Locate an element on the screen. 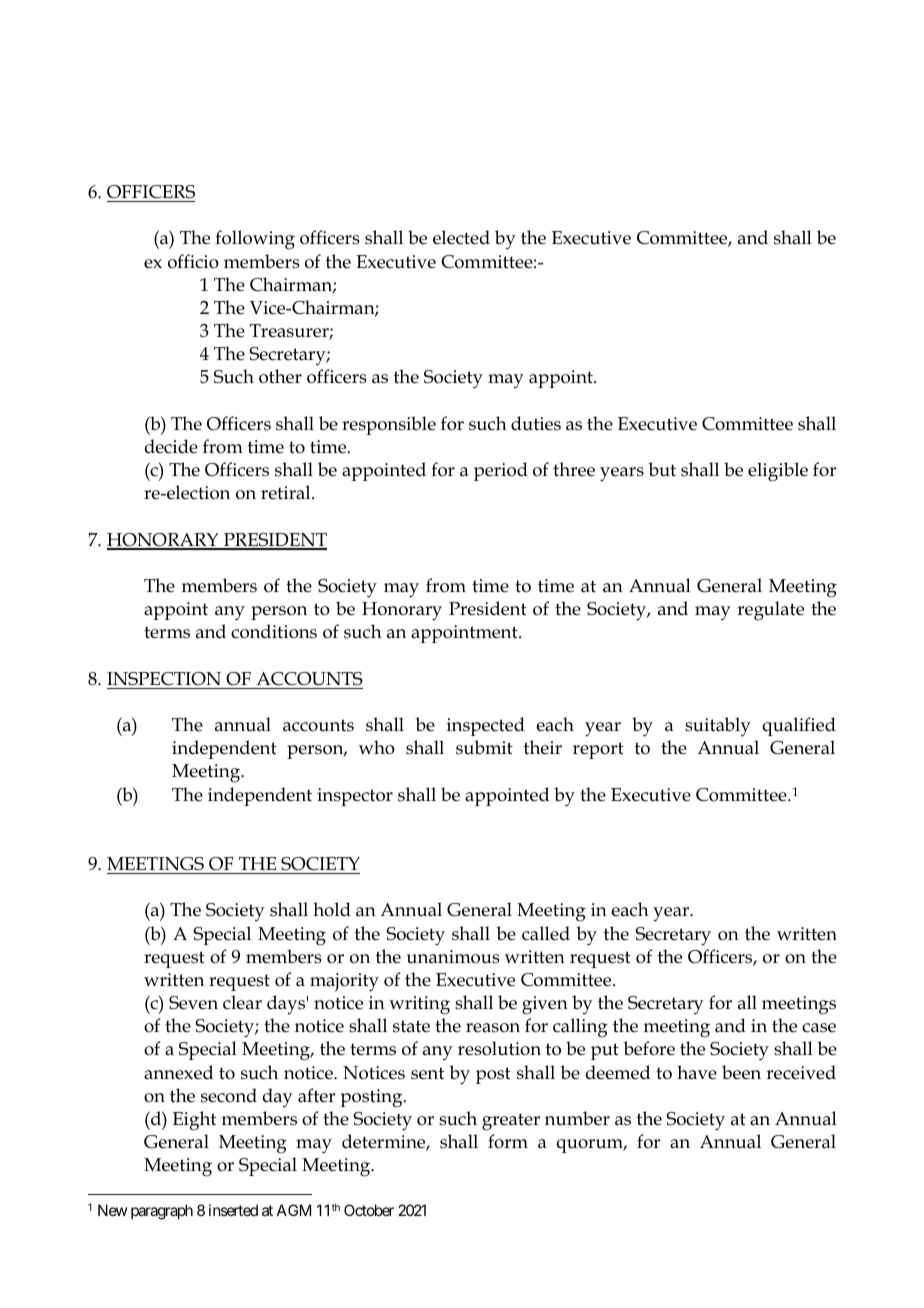  elected is located at coordinates (461, 237).
